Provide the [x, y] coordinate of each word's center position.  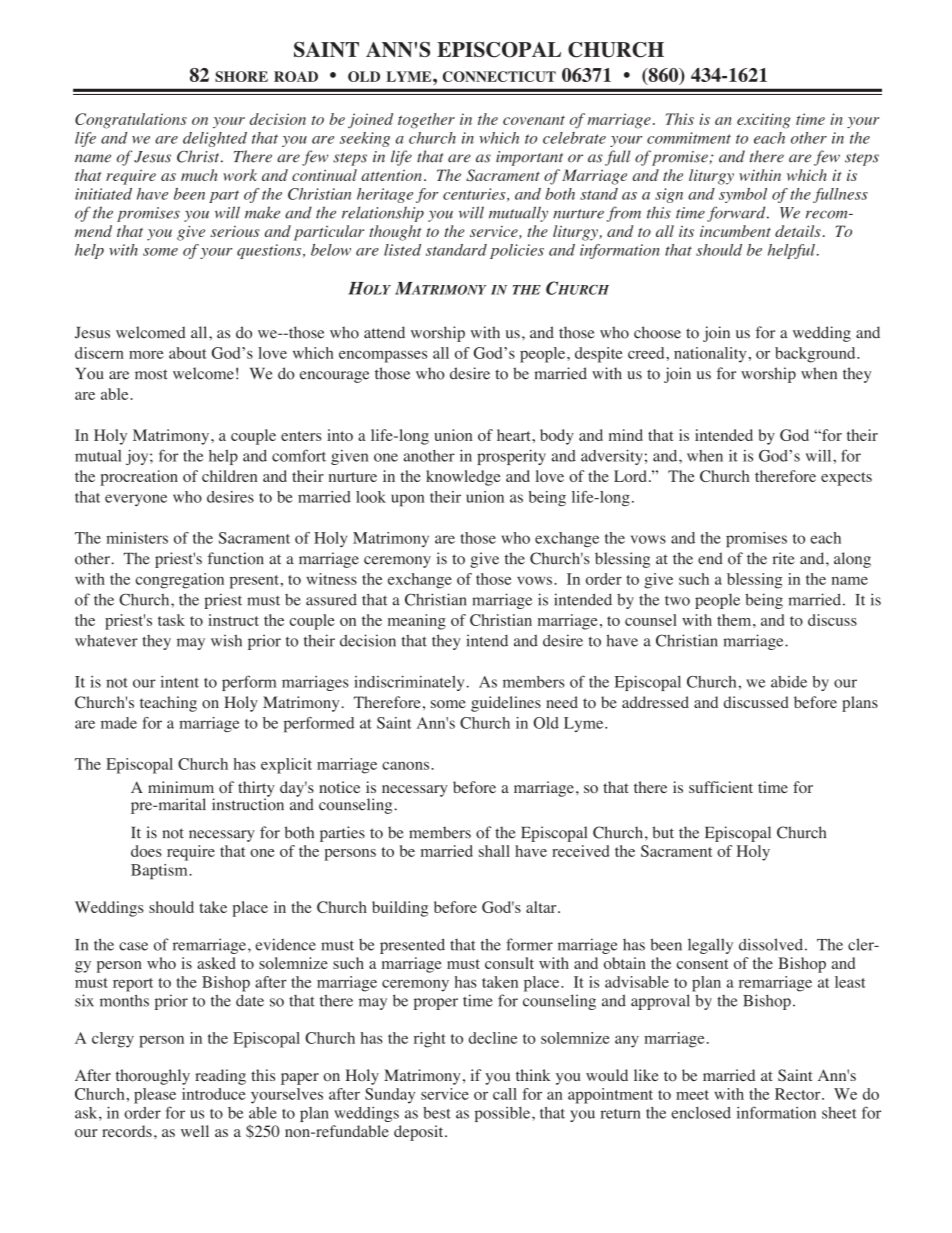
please [155, 1096]
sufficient [721, 787]
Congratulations [131, 121]
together [426, 121]
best [437, 1113]
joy [138, 457]
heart [515, 435]
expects [846, 479]
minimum [181, 787]
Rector [799, 1094]
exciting [764, 121]
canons [407, 765]
